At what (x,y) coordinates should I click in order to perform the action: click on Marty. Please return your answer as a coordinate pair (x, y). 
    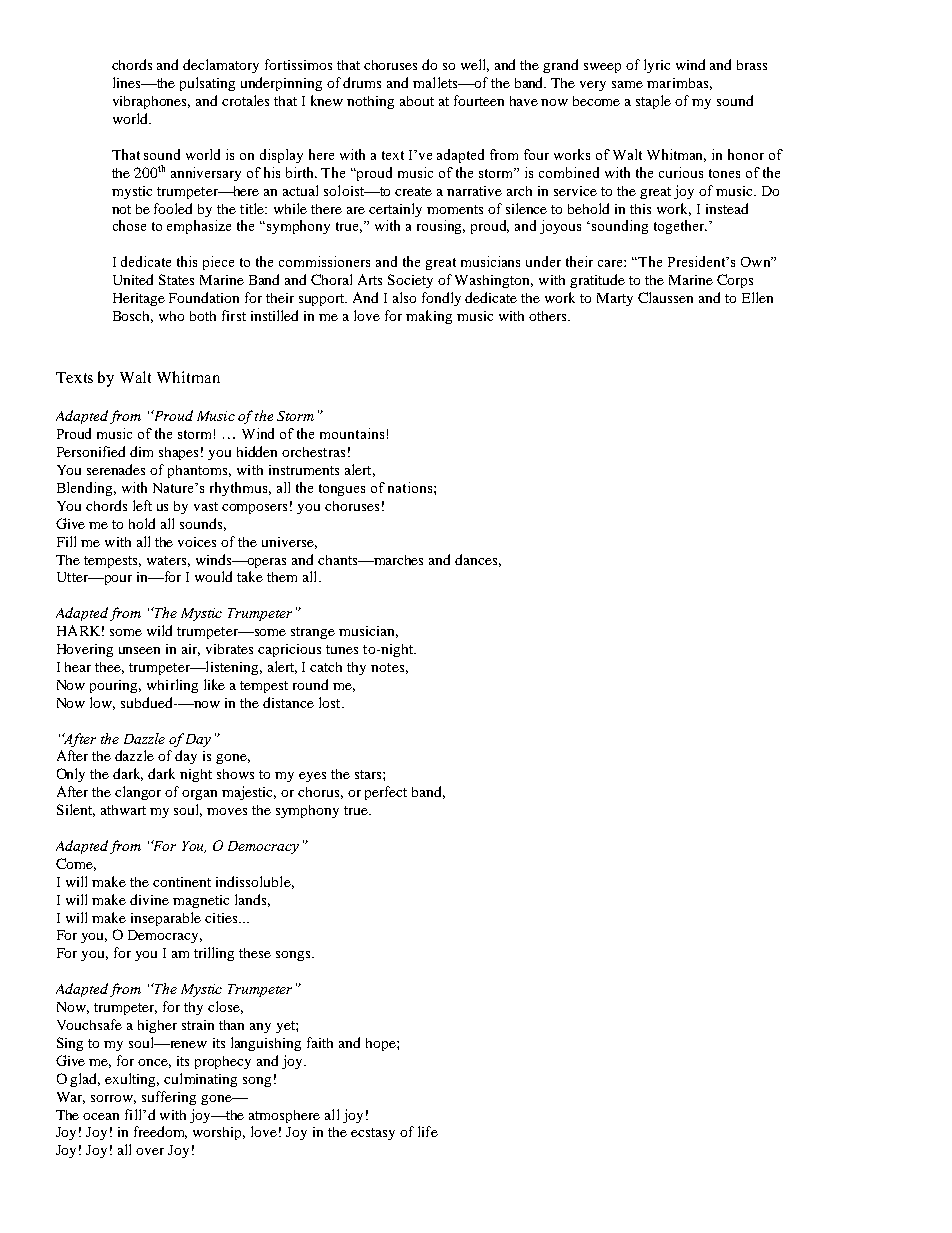
    Looking at the image, I should click on (615, 299).
